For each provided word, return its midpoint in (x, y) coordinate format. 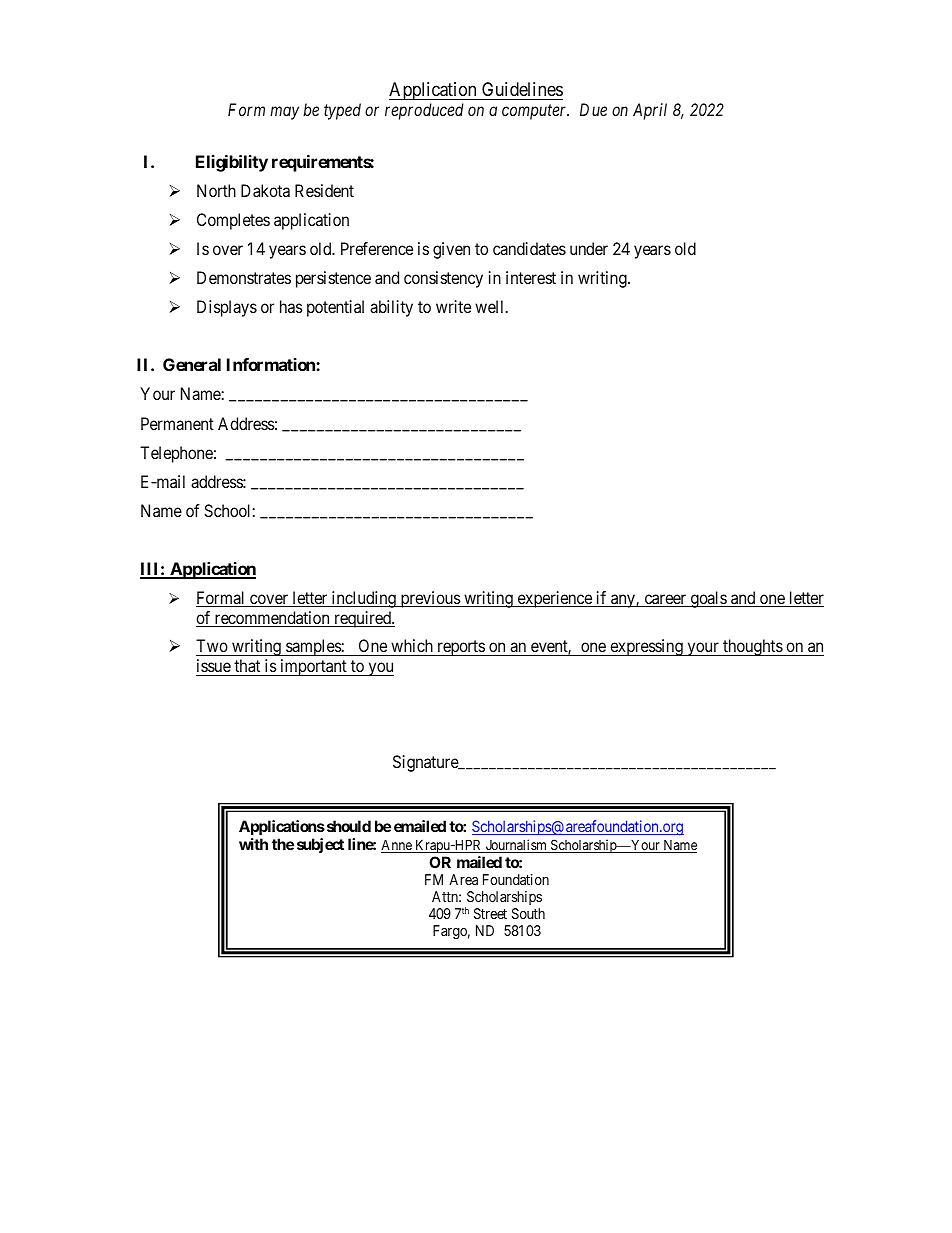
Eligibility (232, 163)
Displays (227, 308)
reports (460, 648)
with (253, 844)
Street (490, 913)
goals (708, 599)
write (453, 306)
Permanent (177, 423)
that (247, 665)
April (650, 111)
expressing (646, 647)
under (589, 248)
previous (430, 599)
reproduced (424, 111)
